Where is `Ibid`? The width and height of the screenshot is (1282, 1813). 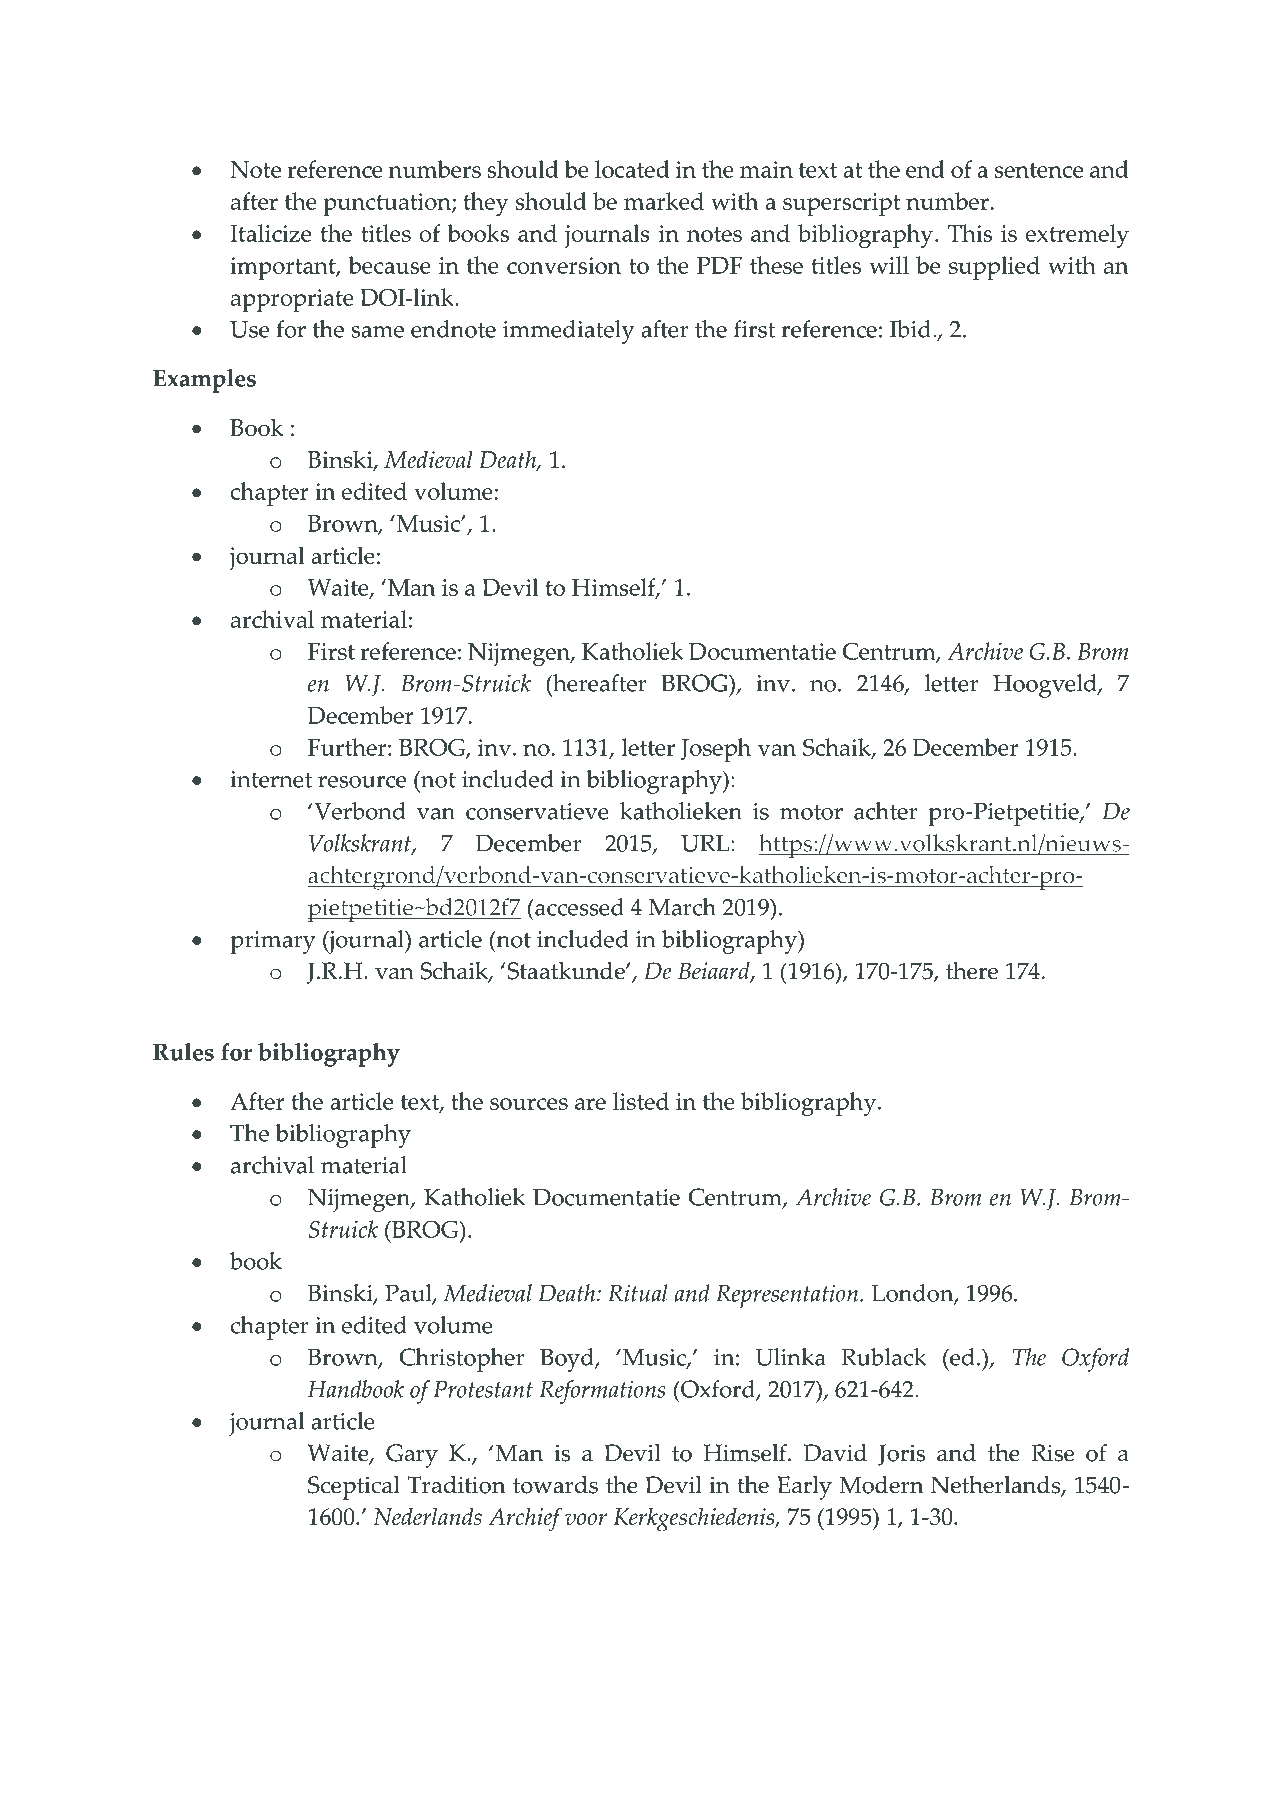
Ibid is located at coordinates (912, 329).
